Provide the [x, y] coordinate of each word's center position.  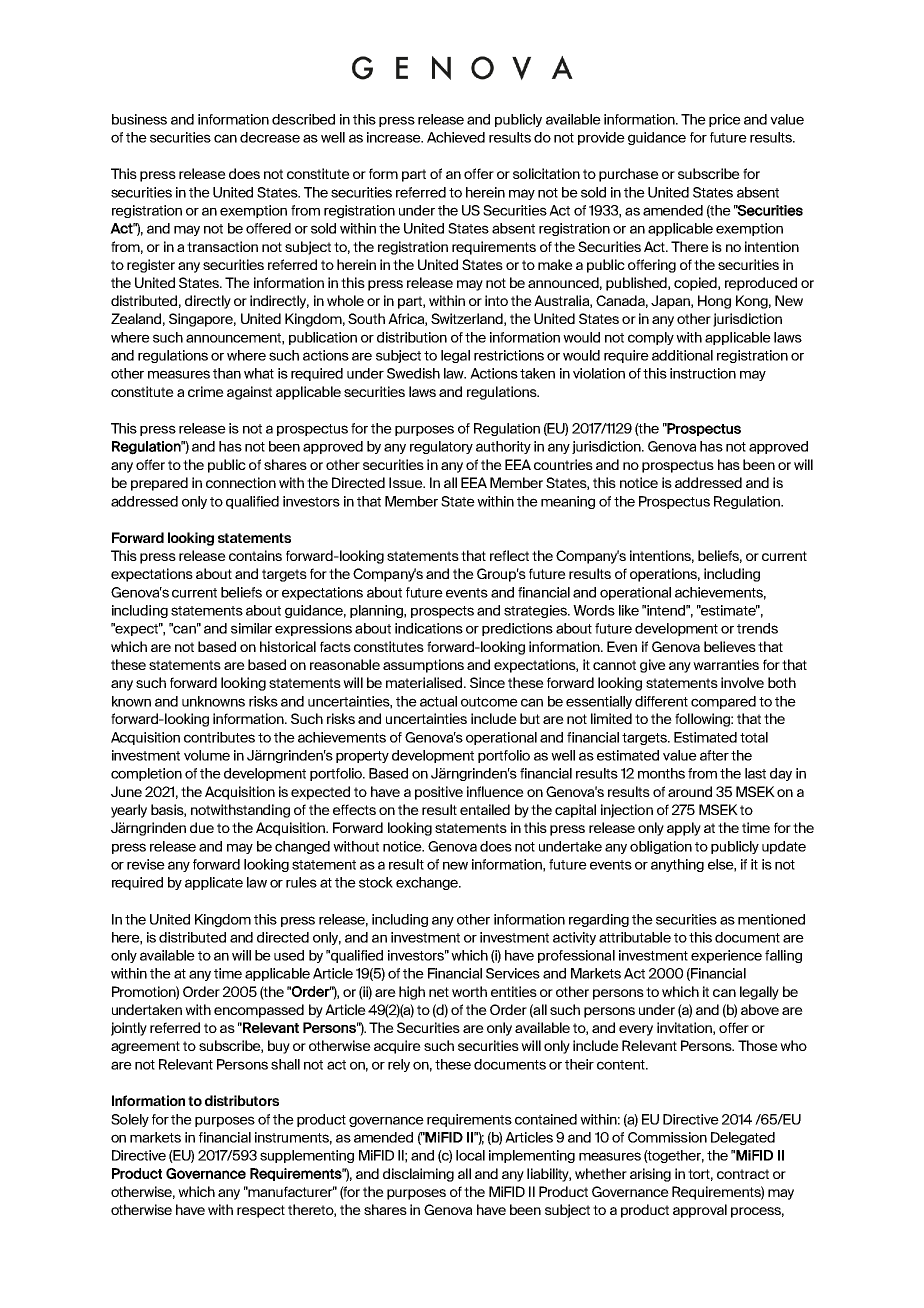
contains [255, 555]
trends [757, 628]
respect [261, 1211]
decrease [270, 137]
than [227, 373]
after [714, 755]
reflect [509, 555]
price [725, 120]
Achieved [456, 137]
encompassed [259, 1011]
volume [207, 755]
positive [439, 793]
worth [469, 991]
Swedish [413, 373]
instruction [703, 373]
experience [726, 956]
